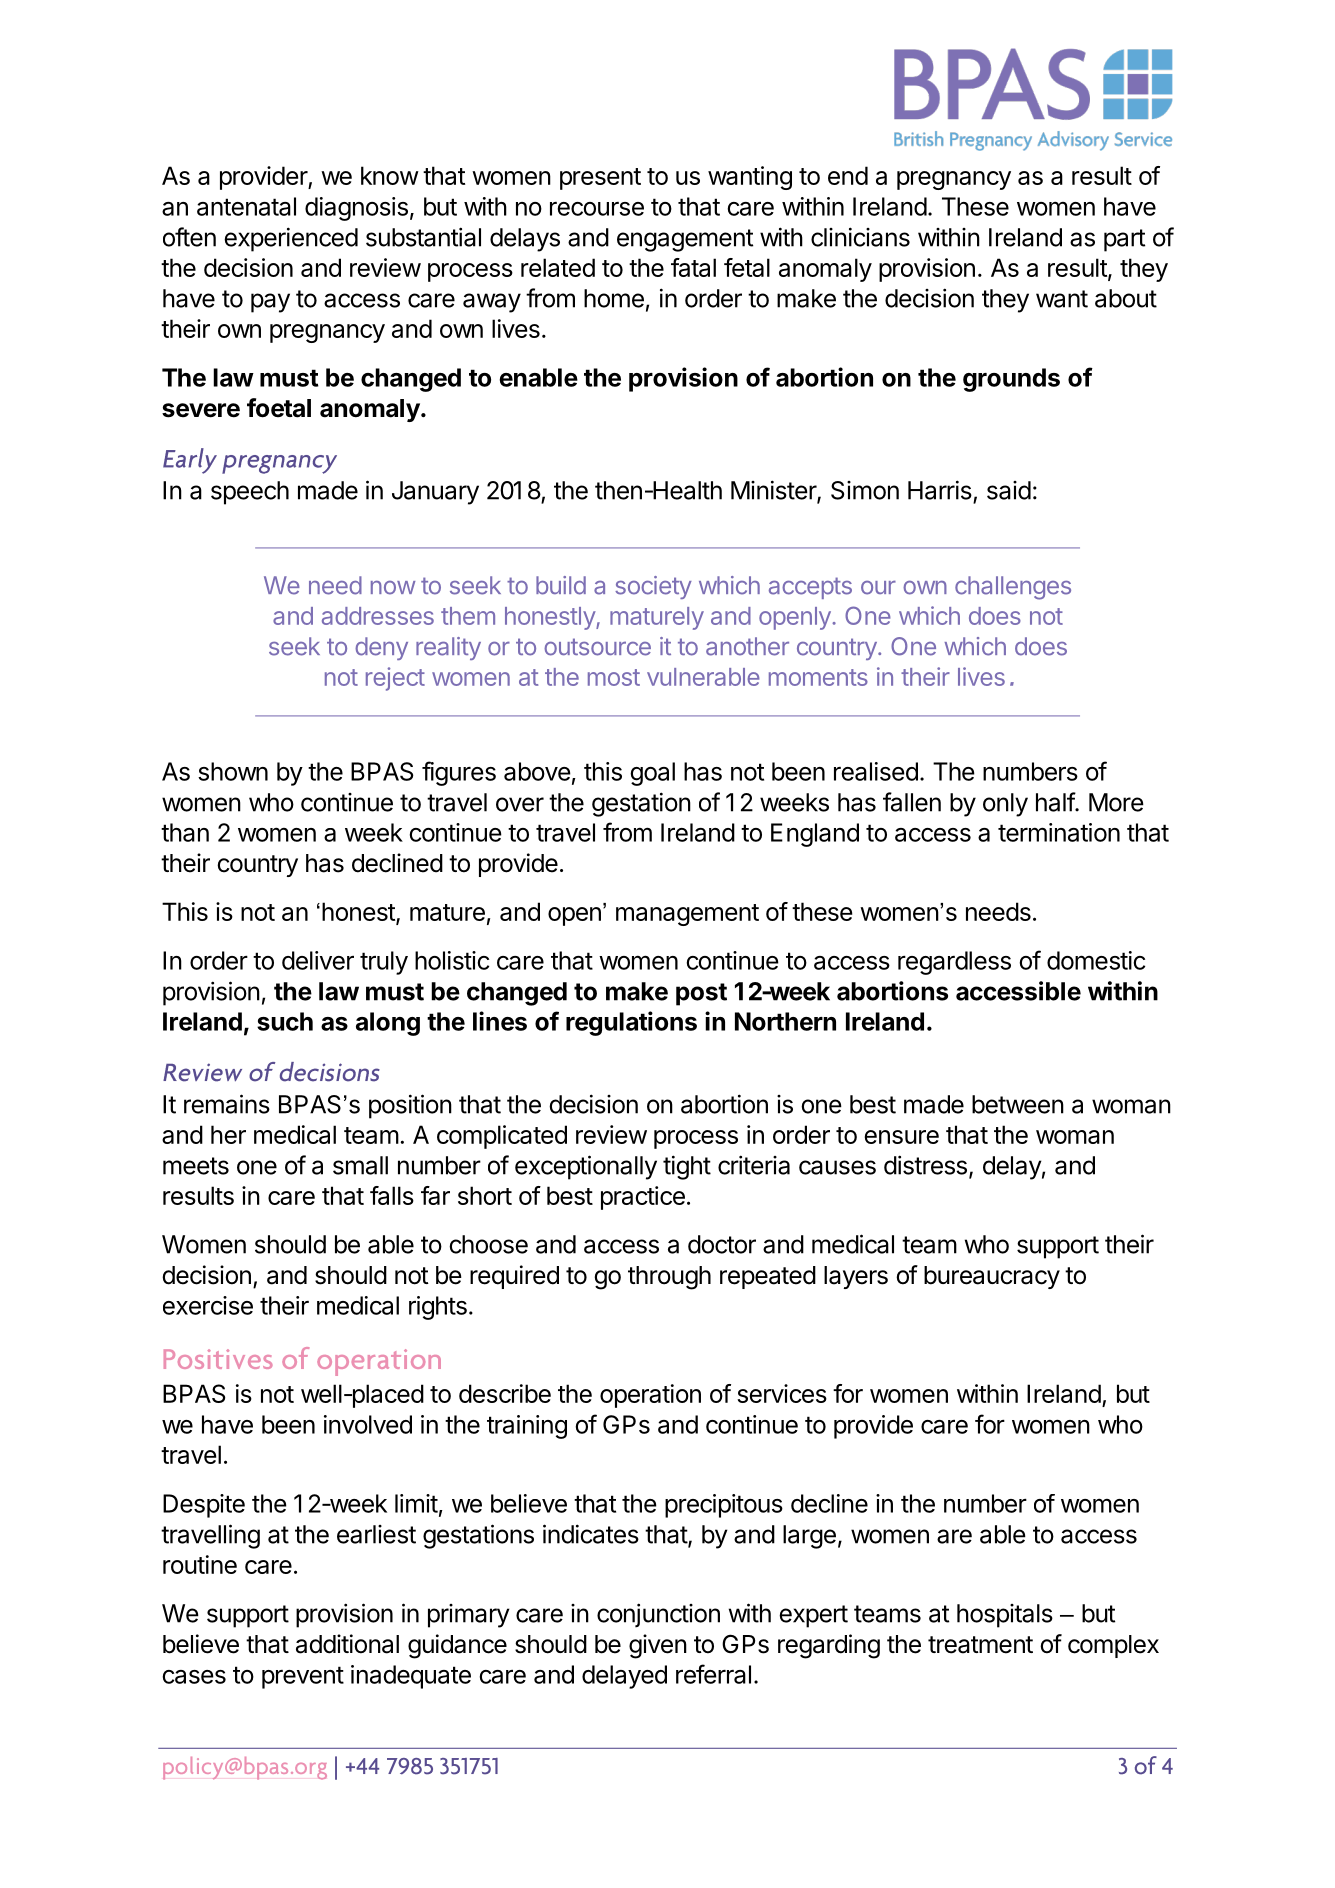 The height and width of the screenshot is (1888, 1335). Describe the element at coordinates (687, 915) in the screenshot. I see `management` at that location.
